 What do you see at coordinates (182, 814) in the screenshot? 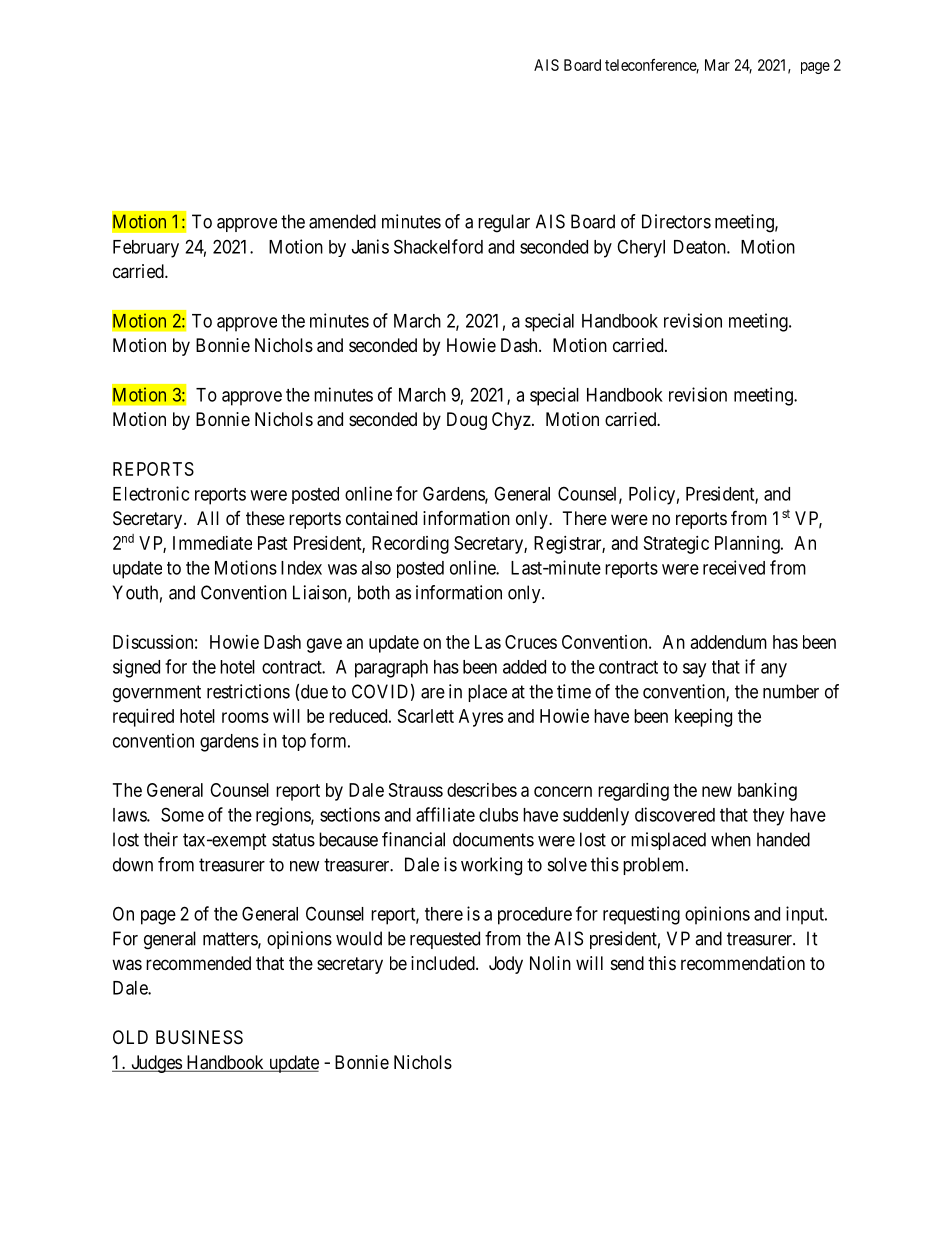
I see `Some` at bounding box center [182, 814].
